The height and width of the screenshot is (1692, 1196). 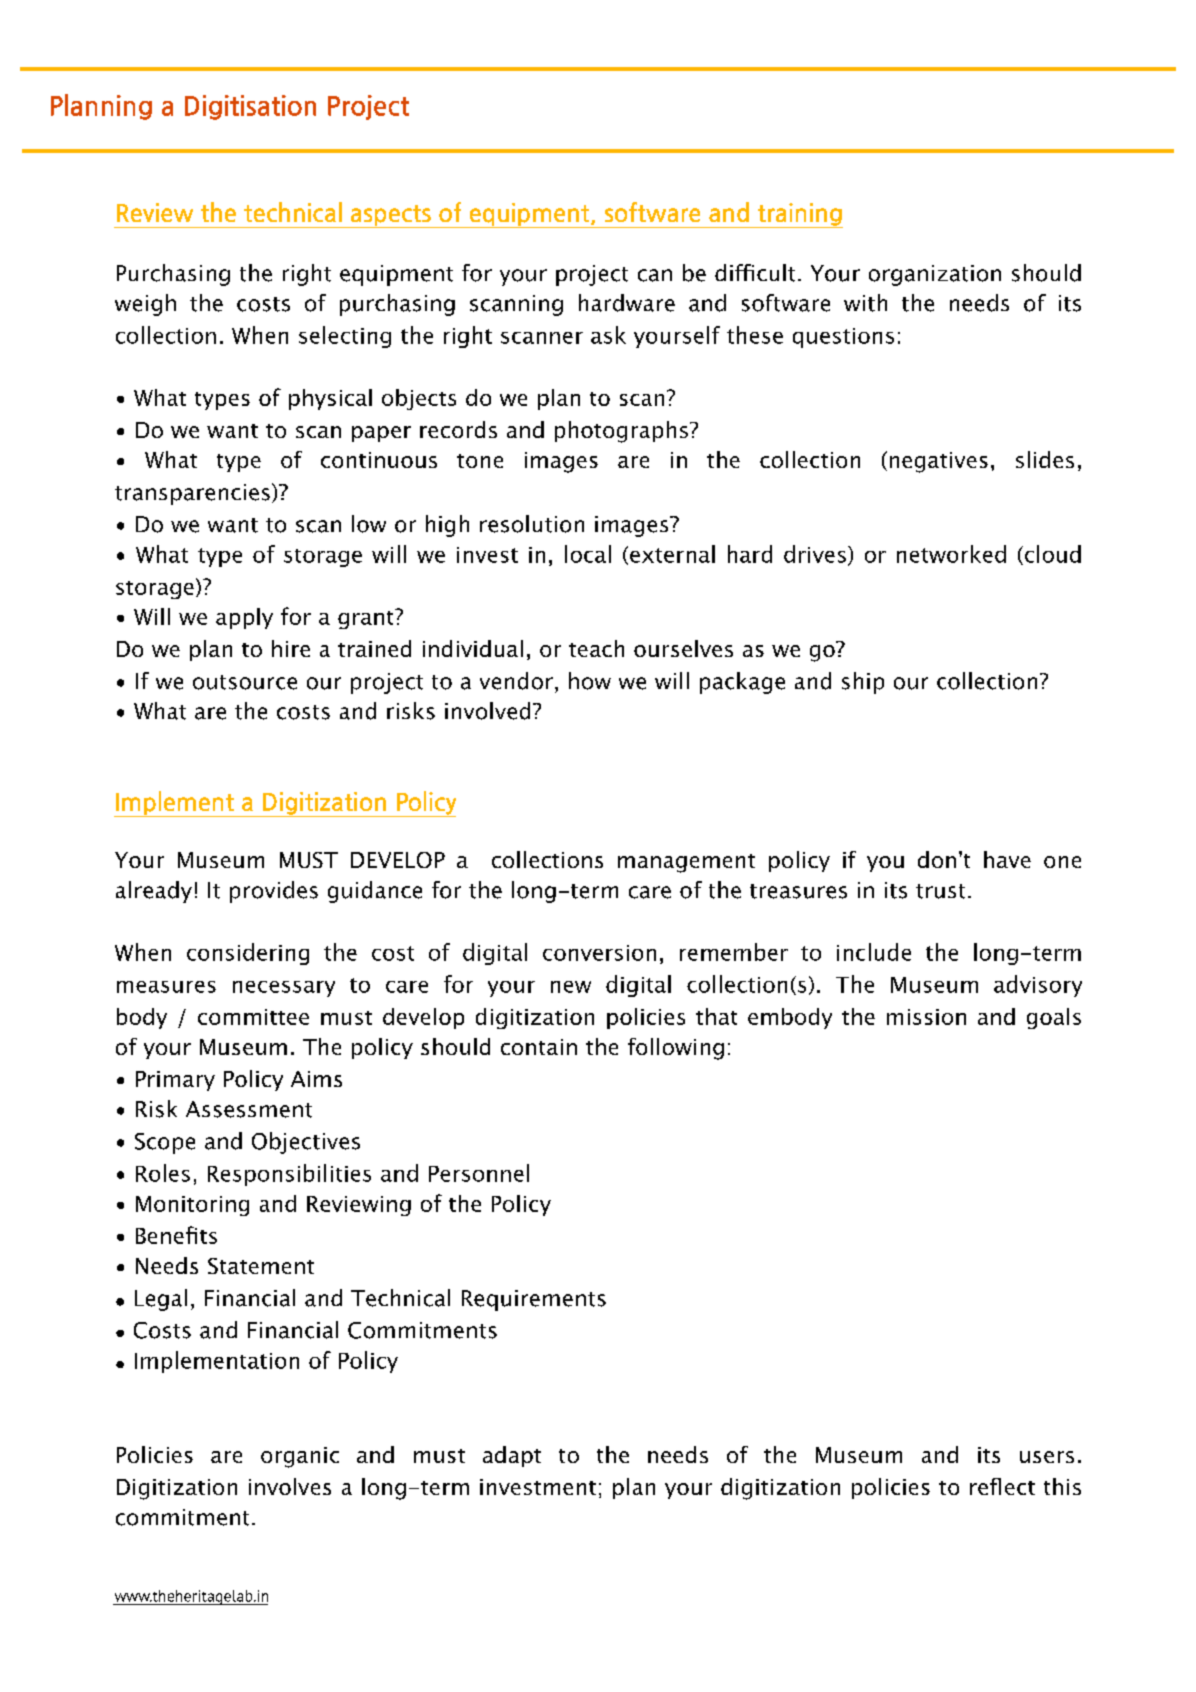 I want to click on apply, so click(x=244, y=618).
